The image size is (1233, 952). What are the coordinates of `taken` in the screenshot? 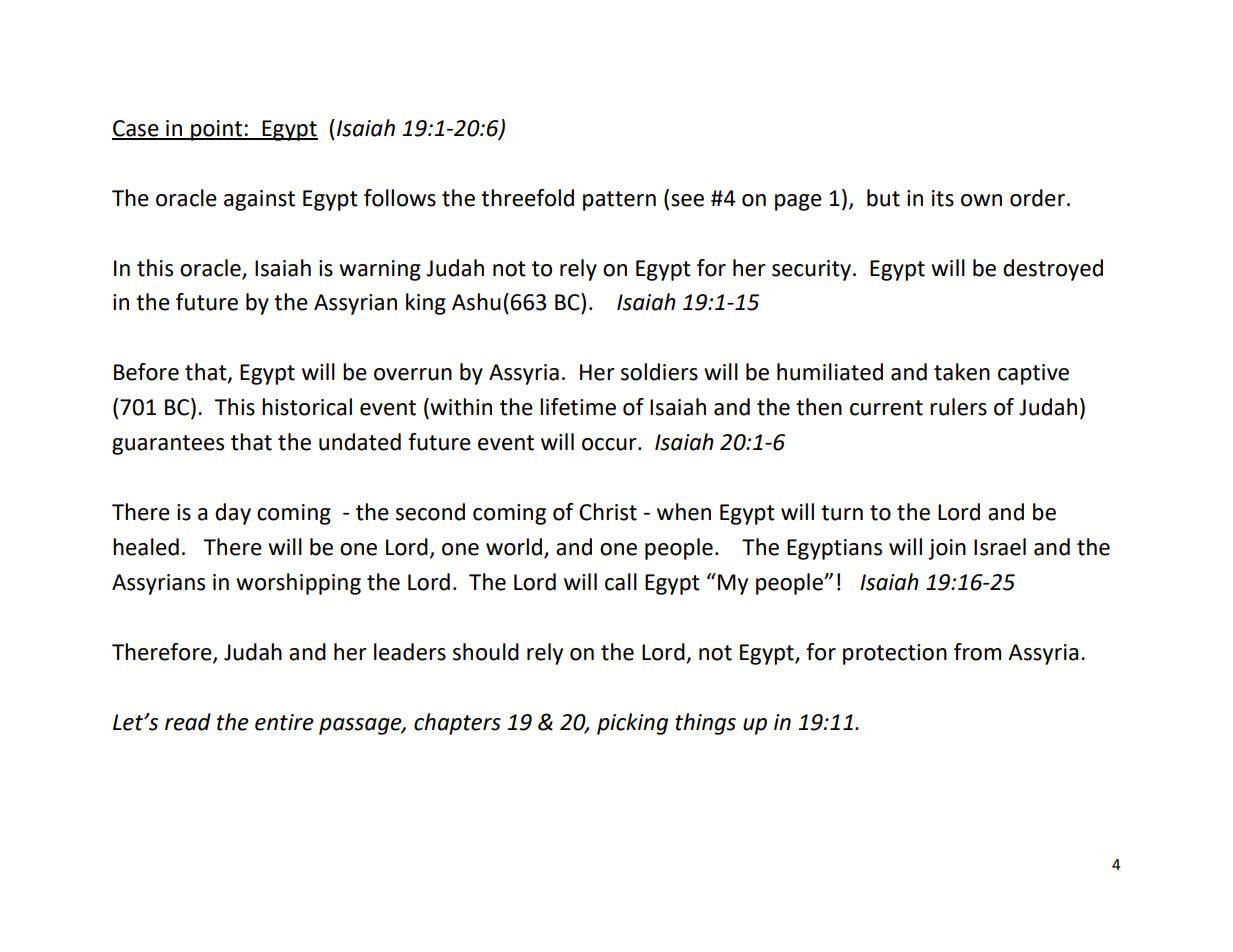 It's located at (962, 372).
